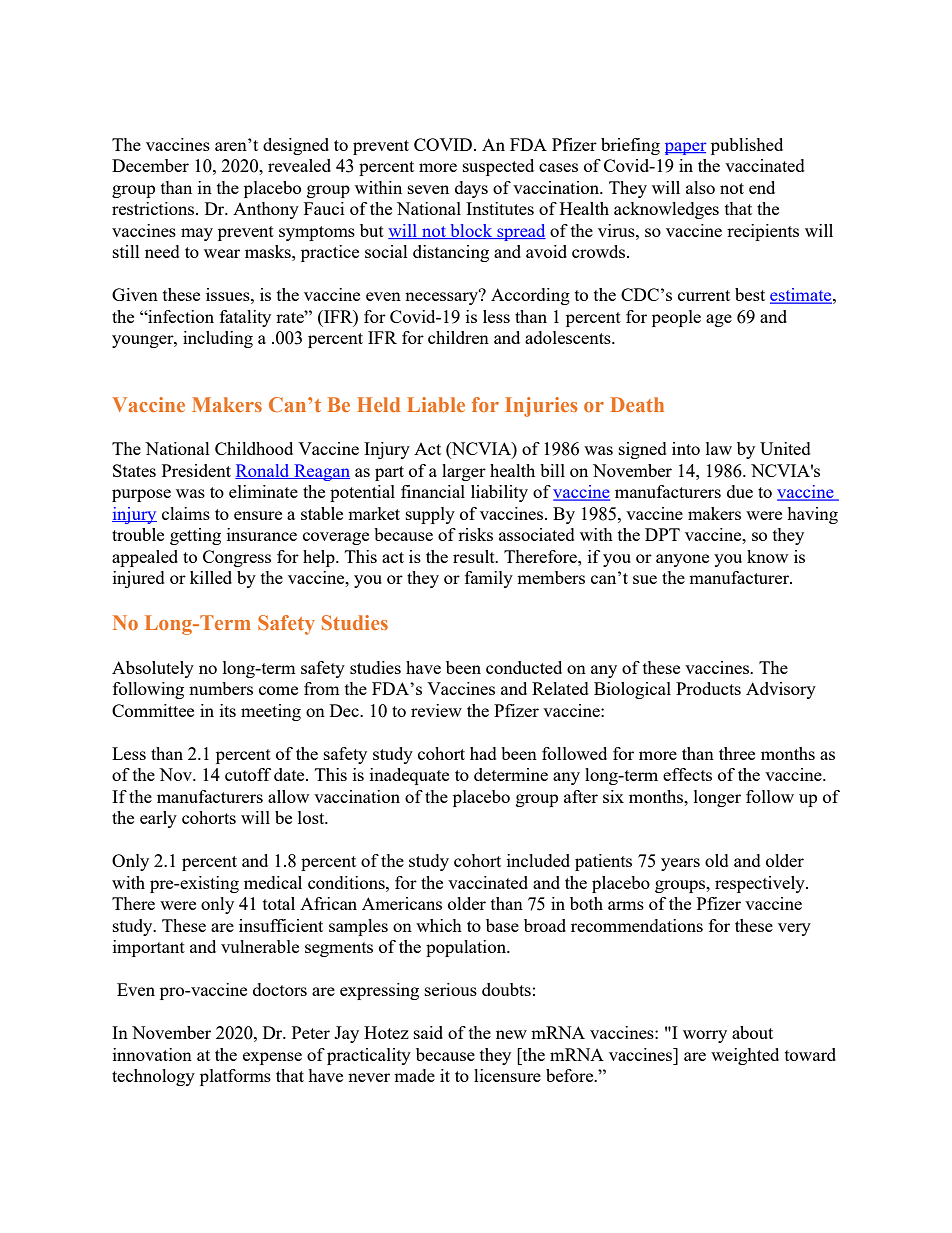  What do you see at coordinates (708, 688) in the screenshot?
I see `Products` at bounding box center [708, 688].
